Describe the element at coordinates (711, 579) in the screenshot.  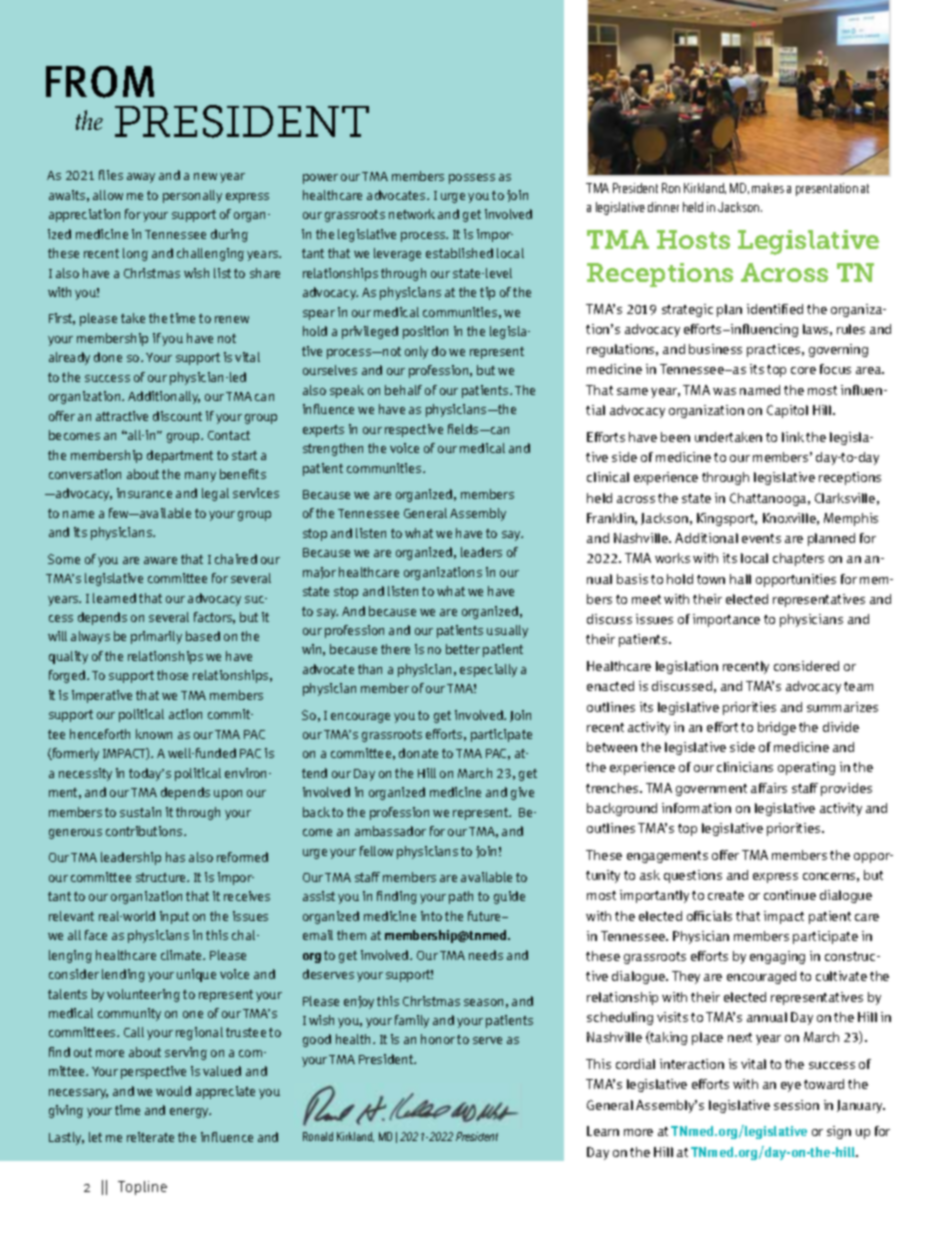
I see `town` at that location.
